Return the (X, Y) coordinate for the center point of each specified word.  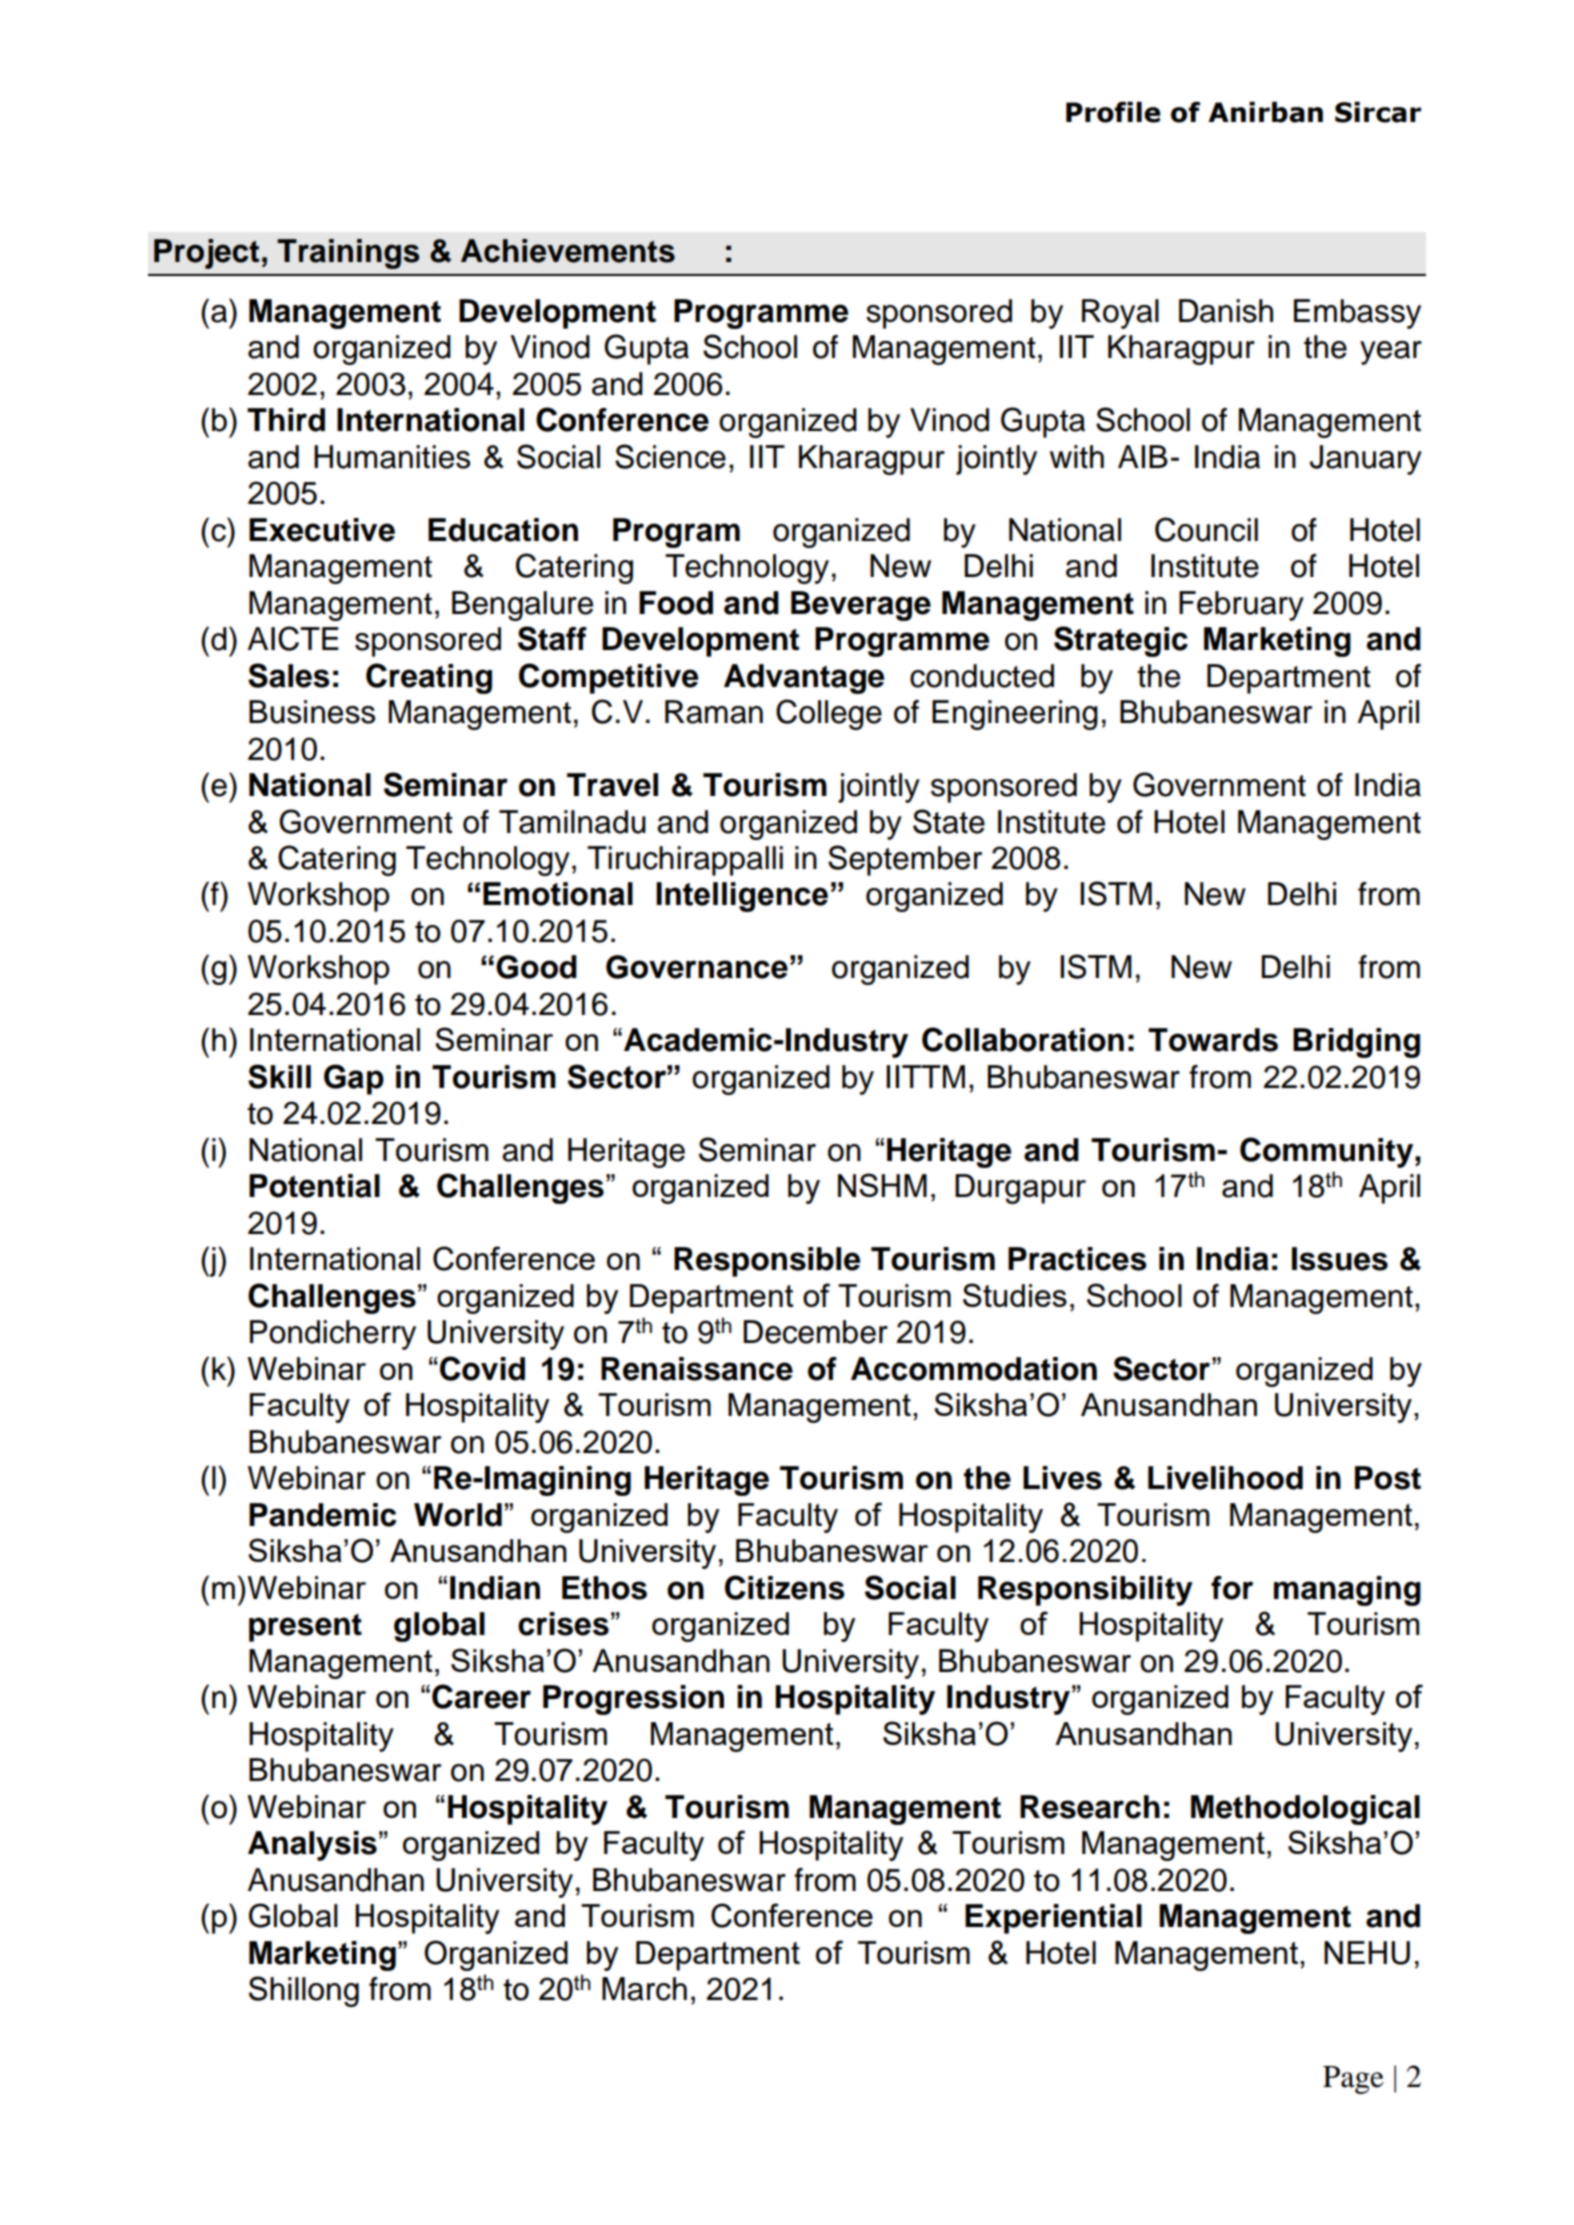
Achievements (568, 251)
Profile (1113, 112)
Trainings (348, 254)
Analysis (312, 1846)
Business (312, 712)
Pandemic (323, 1515)
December (815, 1332)
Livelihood (1225, 1478)
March (644, 1989)
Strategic (1121, 641)
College (829, 714)
